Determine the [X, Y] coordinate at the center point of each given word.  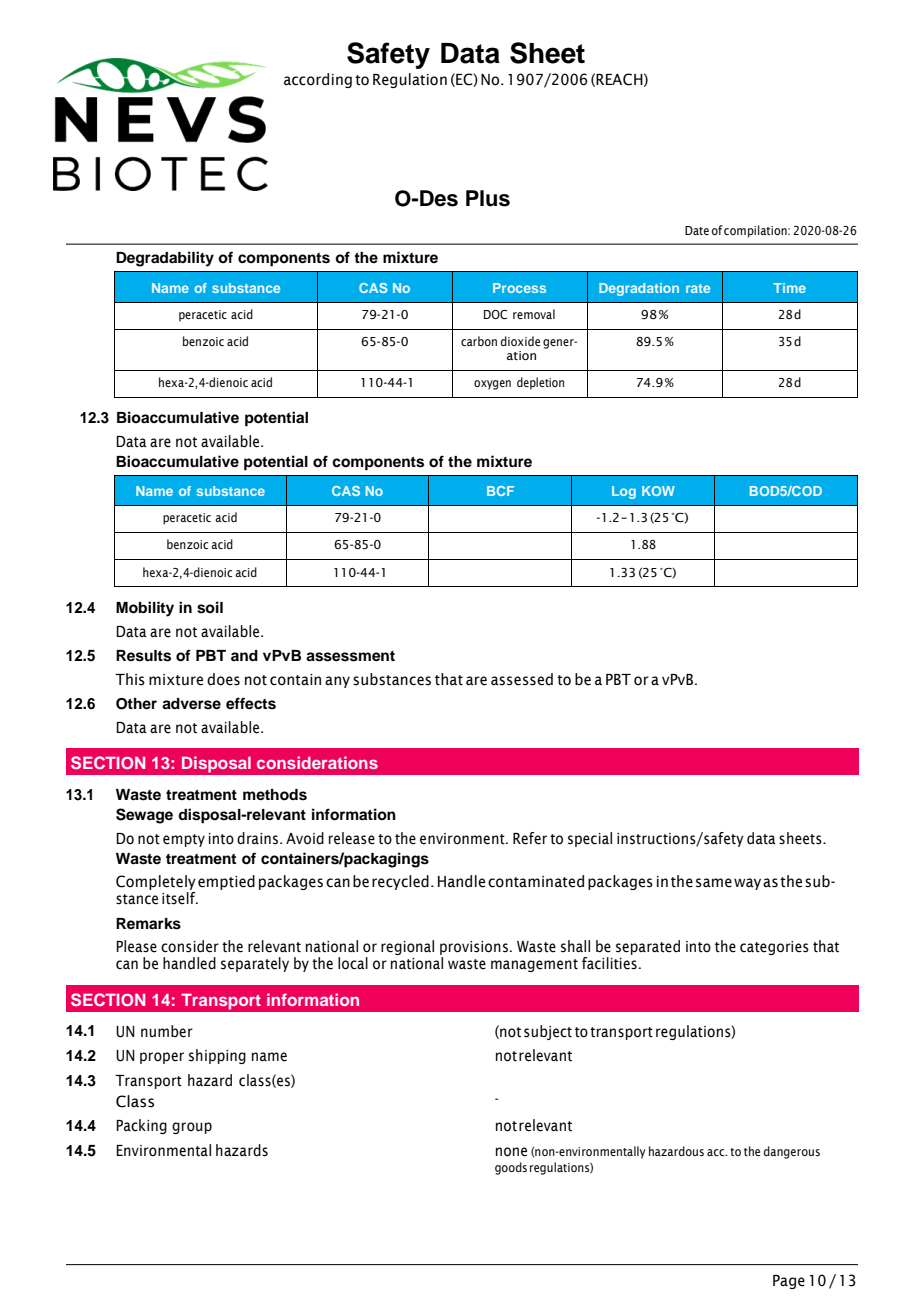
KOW [658, 491]
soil [210, 607]
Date [697, 230]
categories [774, 948]
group [192, 1128]
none [511, 1152]
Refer [530, 838]
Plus [488, 198]
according [318, 80]
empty [184, 840]
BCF [500, 491]
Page [789, 1282]
